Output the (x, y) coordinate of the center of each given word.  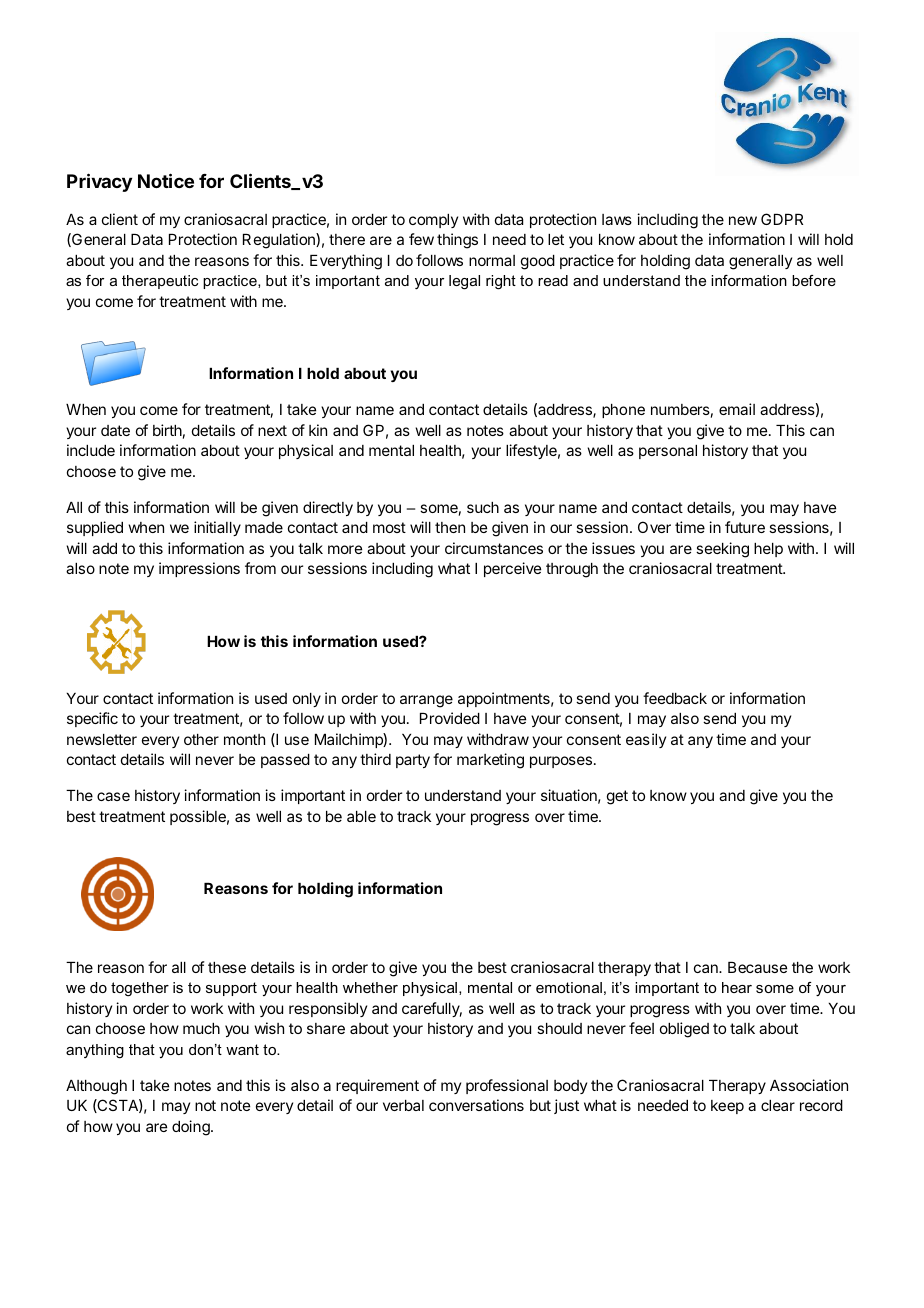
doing (192, 1128)
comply (433, 221)
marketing (490, 761)
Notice (166, 180)
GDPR (782, 219)
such (483, 507)
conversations (476, 1105)
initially (217, 528)
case (113, 796)
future (745, 527)
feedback (675, 698)
